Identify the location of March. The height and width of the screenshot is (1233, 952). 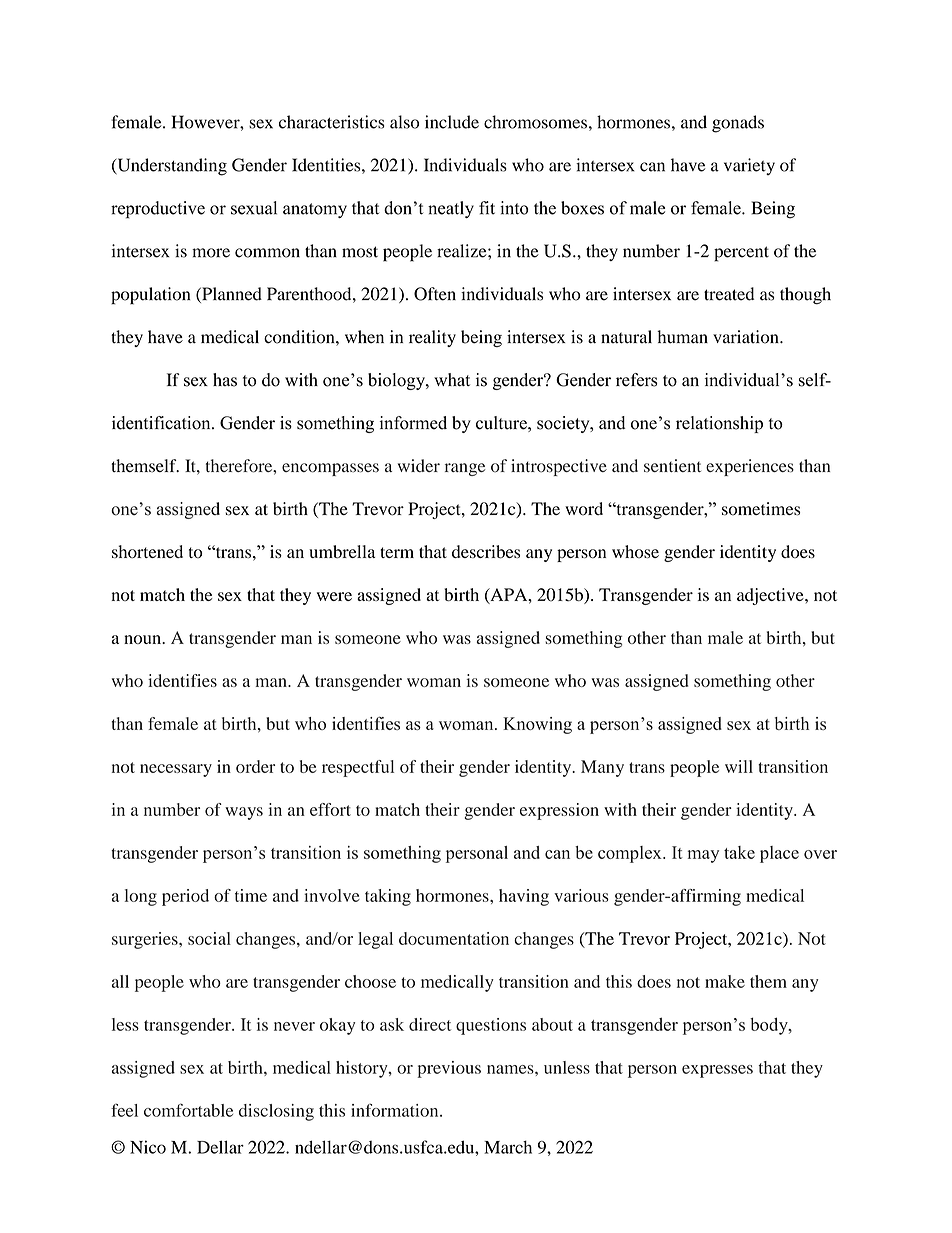
(508, 1147).
